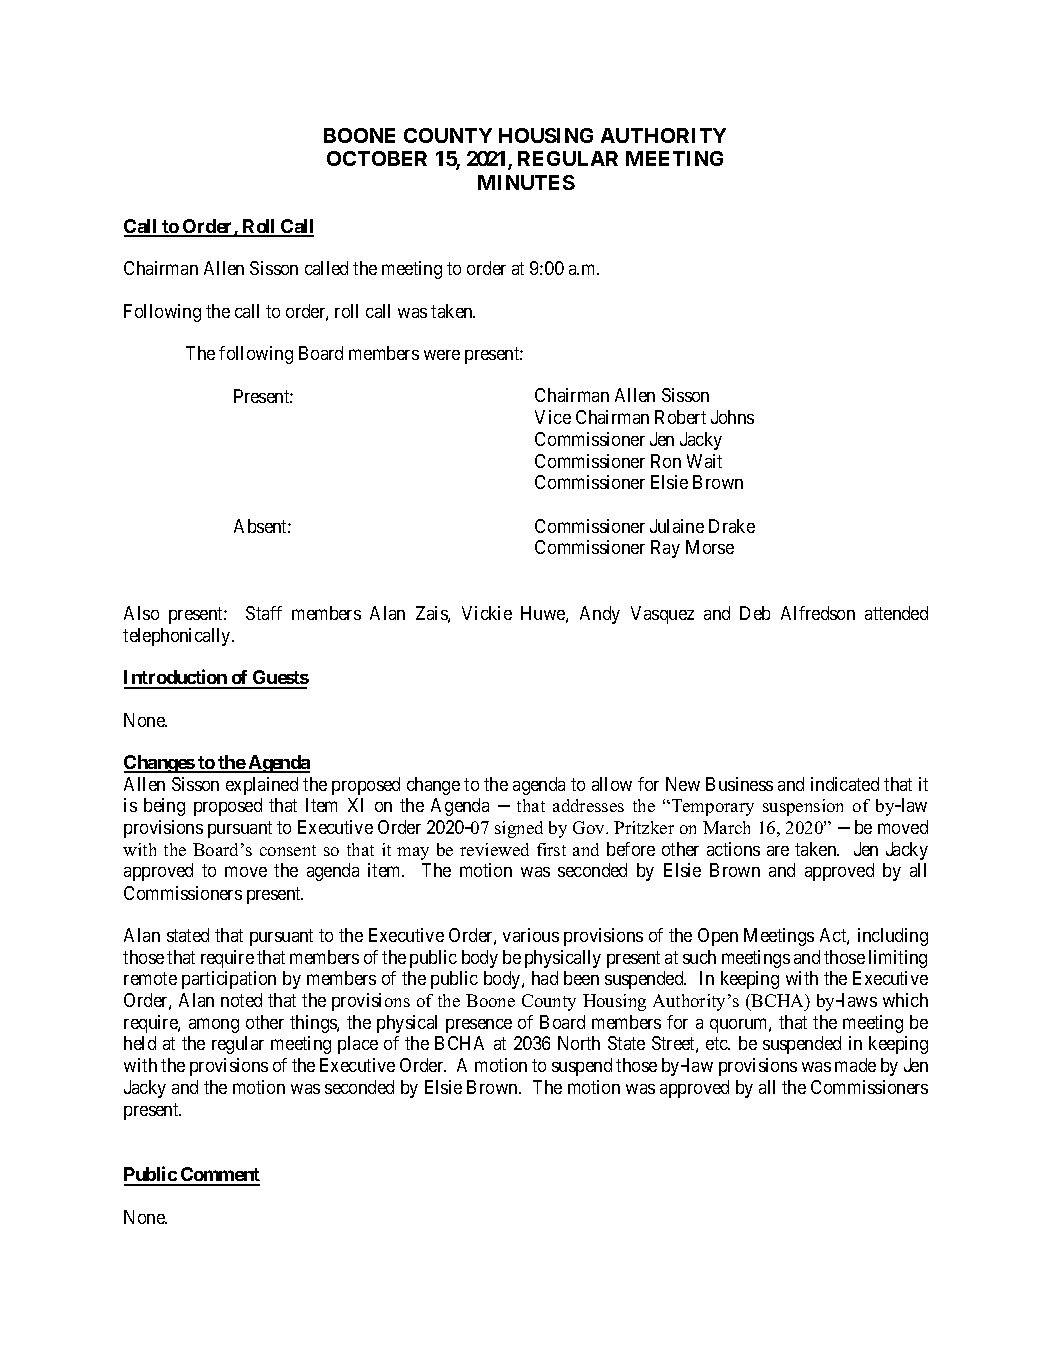 The width and height of the screenshot is (1052, 1362). I want to click on OCTOBER, so click(377, 158).
